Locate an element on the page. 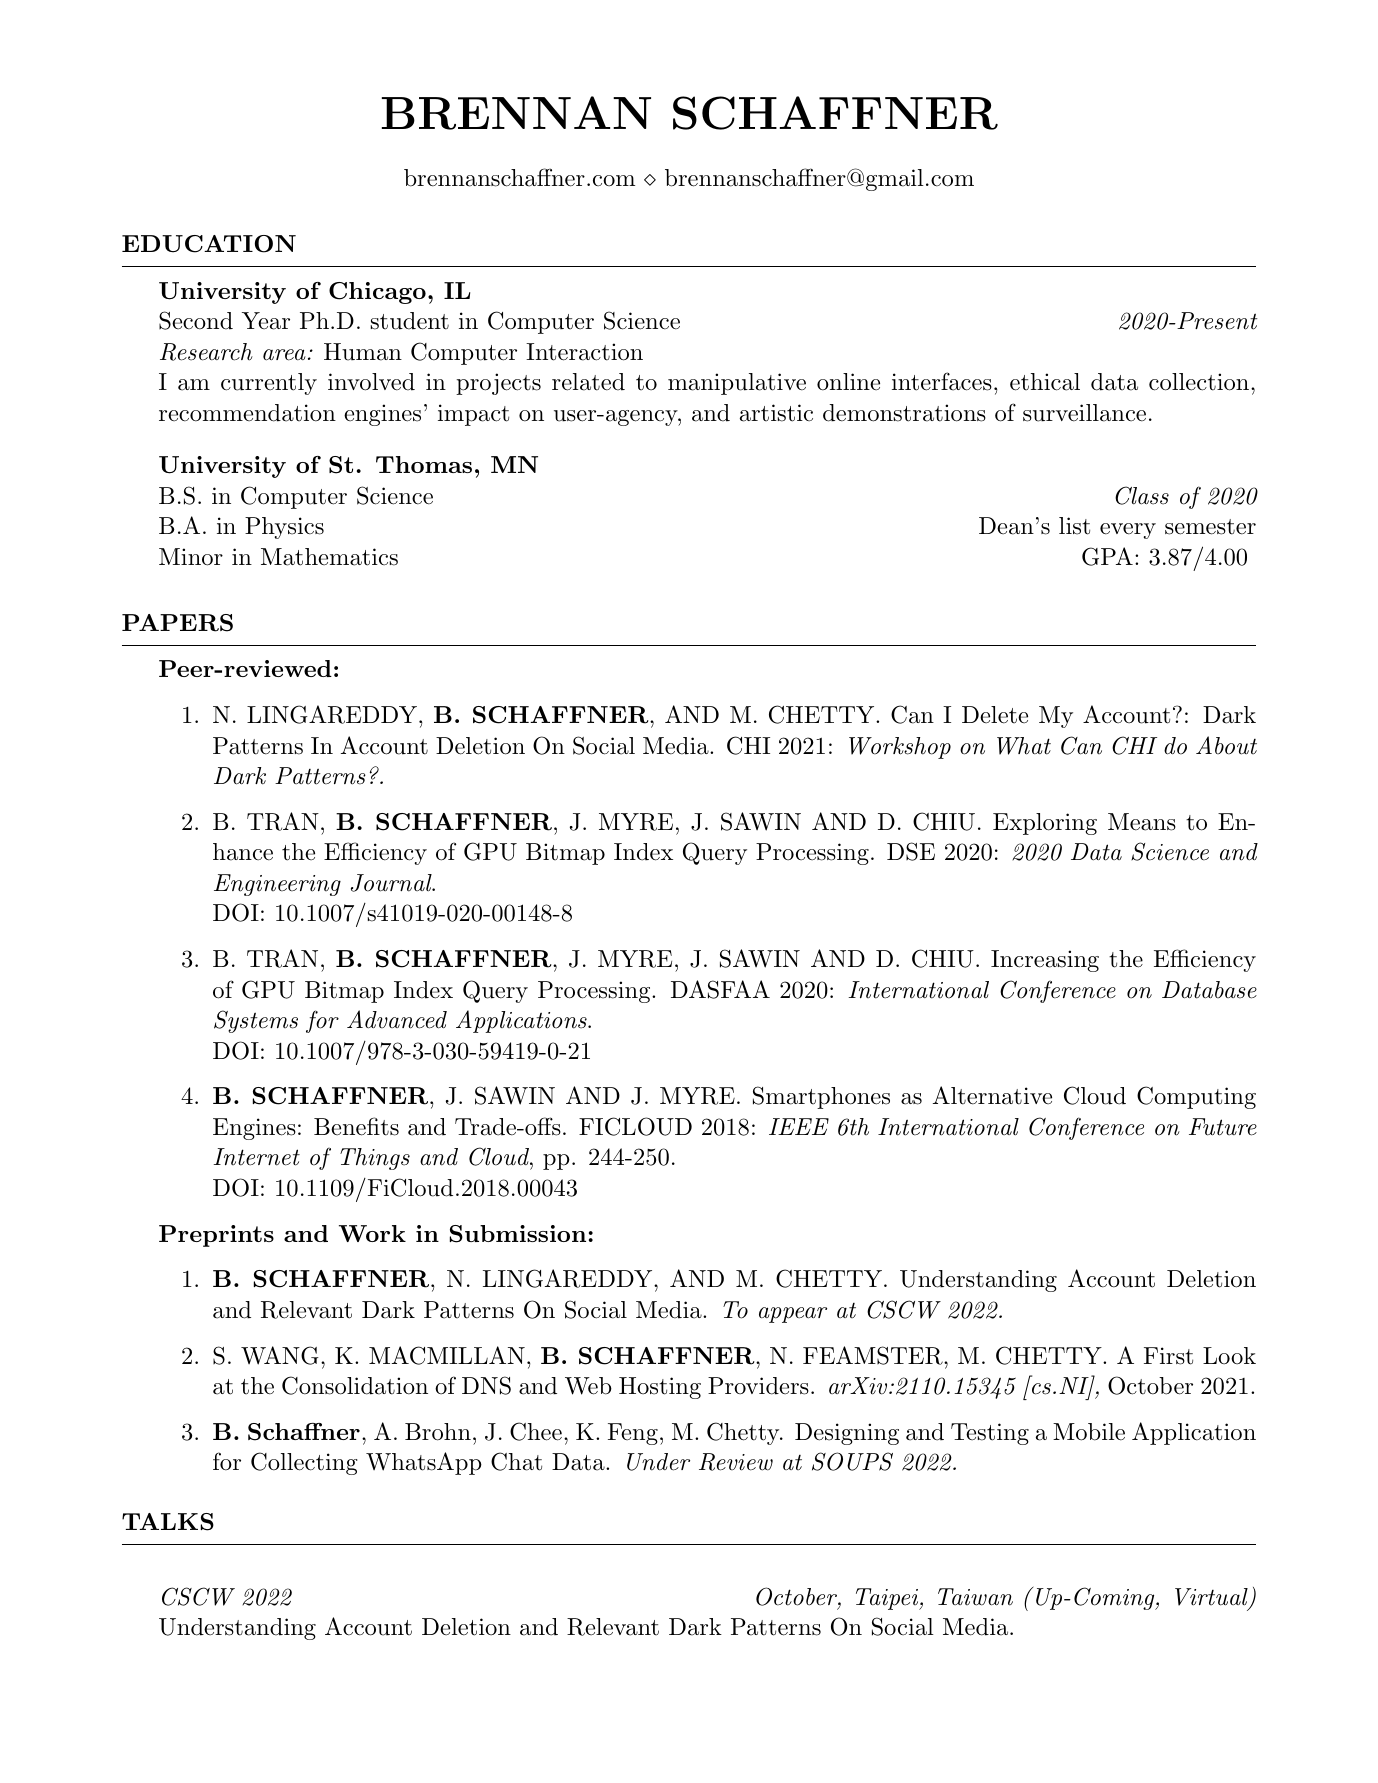 This document has width=1378, height=1783. IEEE is located at coordinates (799, 1126).
